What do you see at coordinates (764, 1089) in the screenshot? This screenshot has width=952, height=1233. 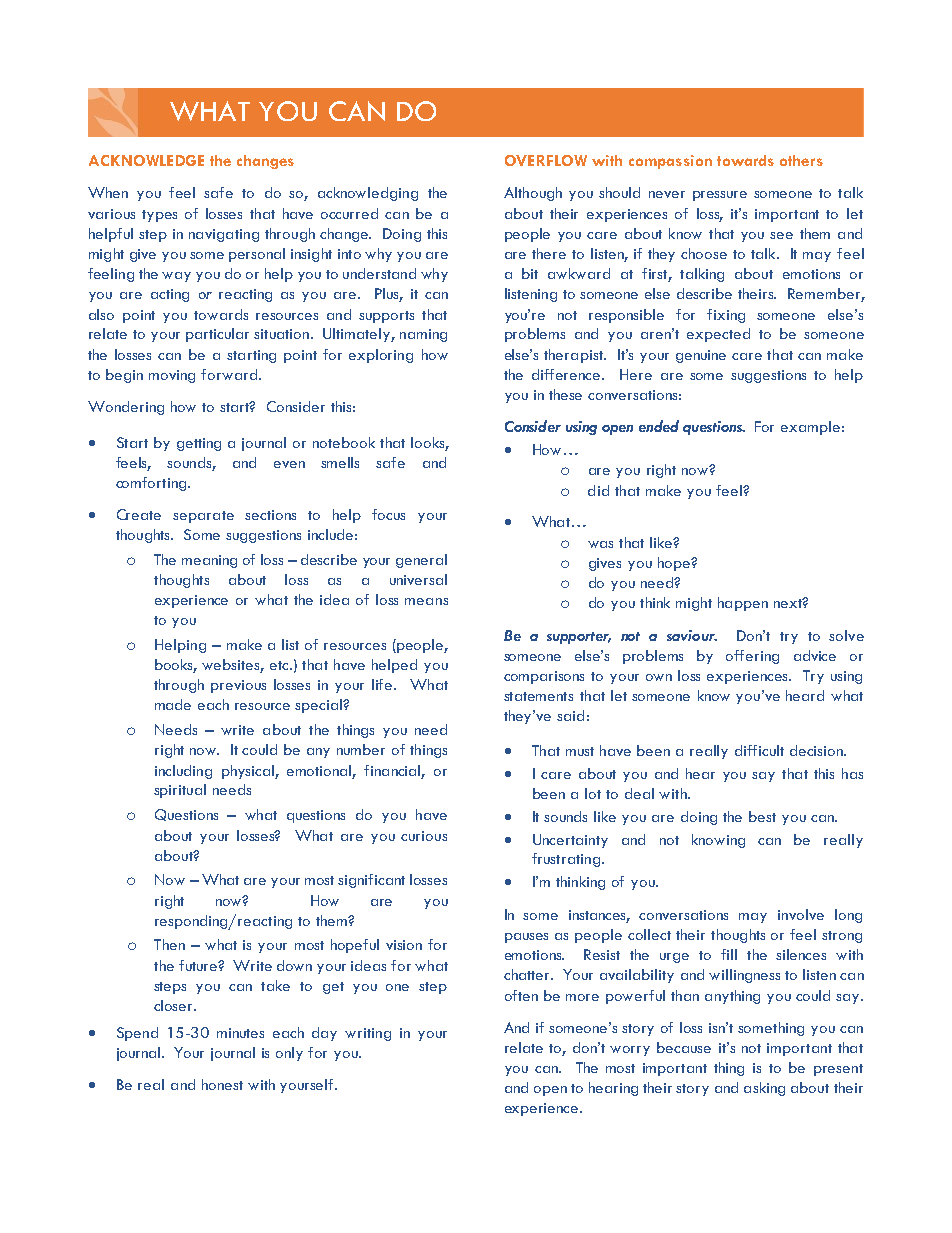 I see `asking` at bounding box center [764, 1089].
